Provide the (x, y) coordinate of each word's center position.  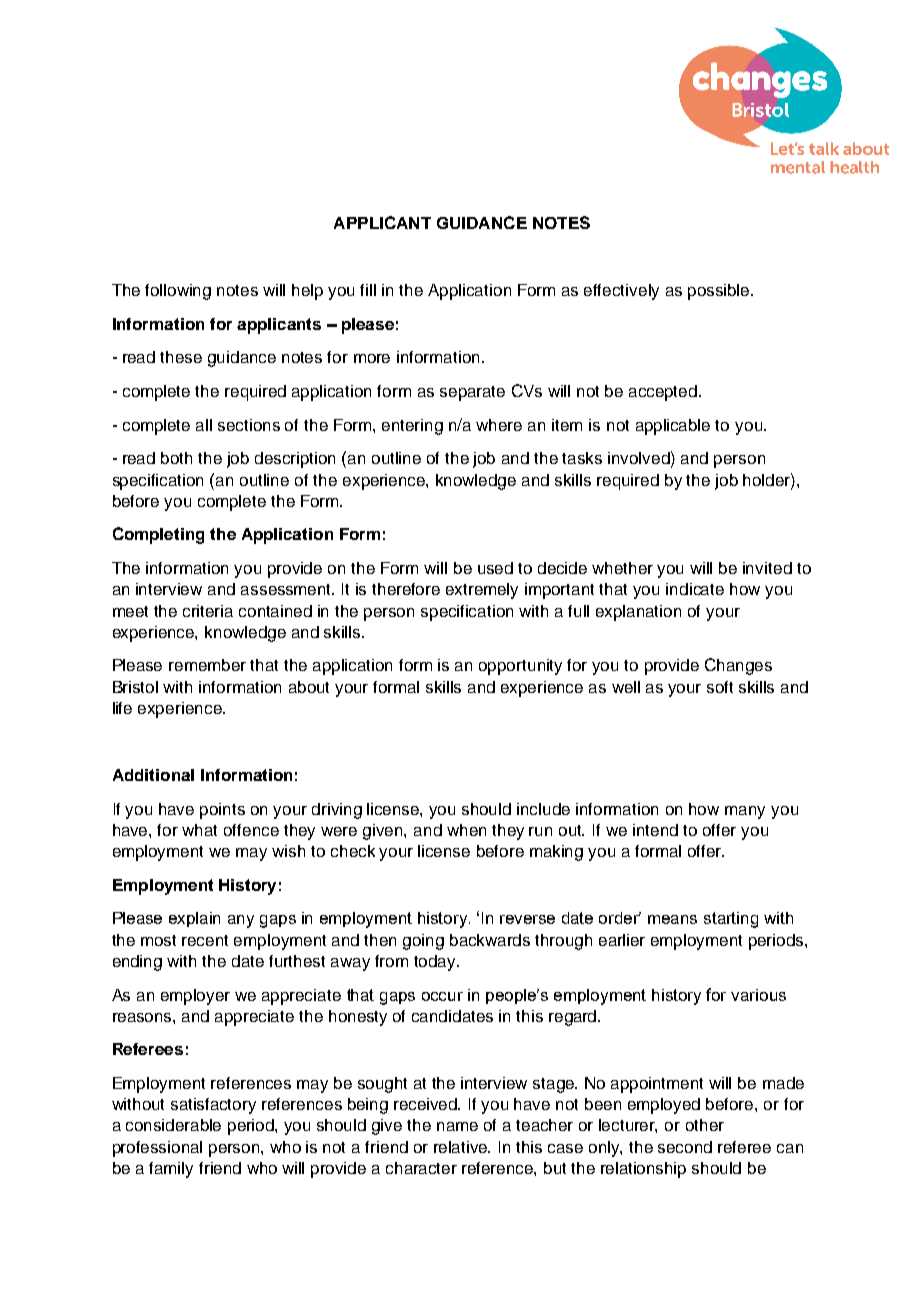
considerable (173, 1125)
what (199, 830)
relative (462, 1147)
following (178, 292)
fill (368, 290)
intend (655, 830)
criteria (208, 611)
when (466, 830)
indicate (695, 589)
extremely (482, 591)
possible (720, 292)
